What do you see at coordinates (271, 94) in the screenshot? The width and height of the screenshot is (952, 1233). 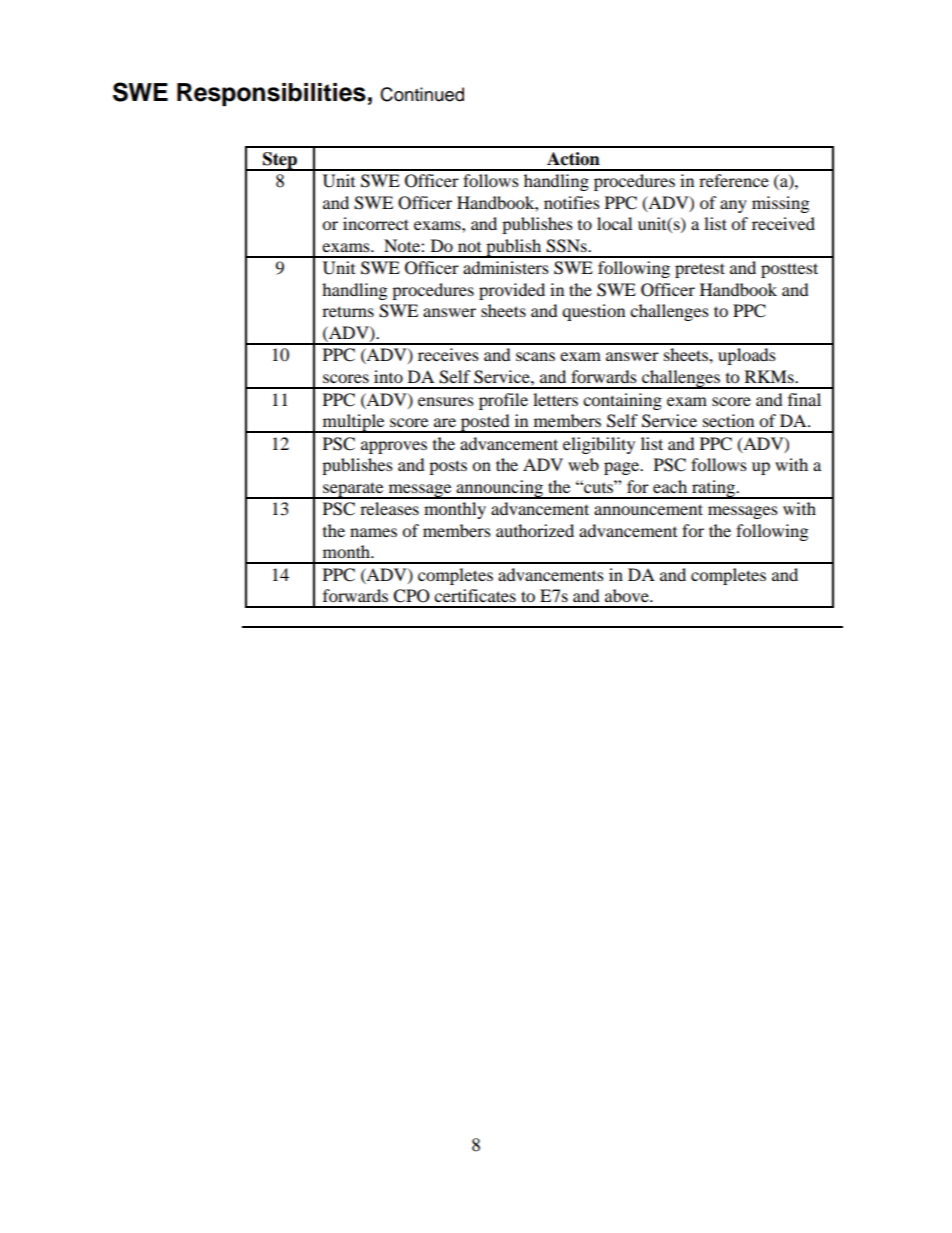 I see `Responsibilities` at bounding box center [271, 94].
